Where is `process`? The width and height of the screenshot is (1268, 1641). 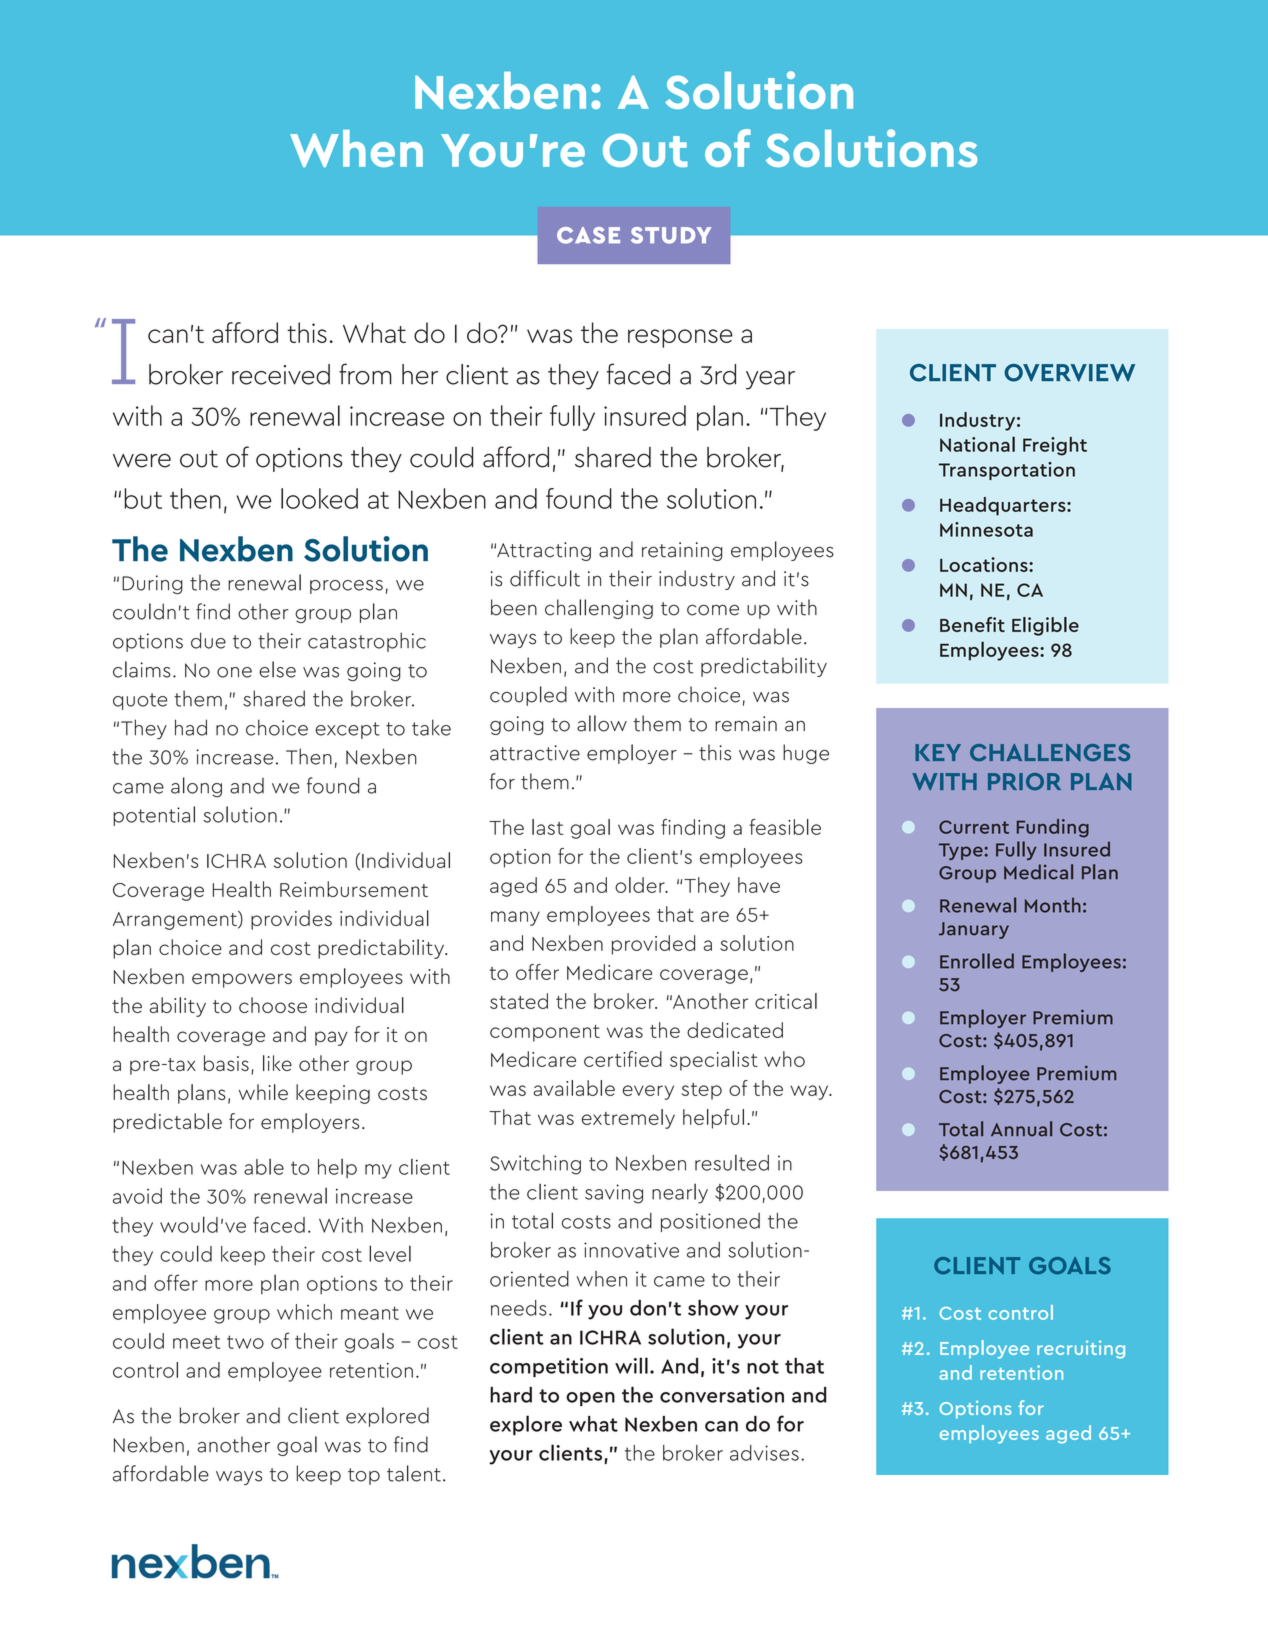 process is located at coordinates (346, 587).
